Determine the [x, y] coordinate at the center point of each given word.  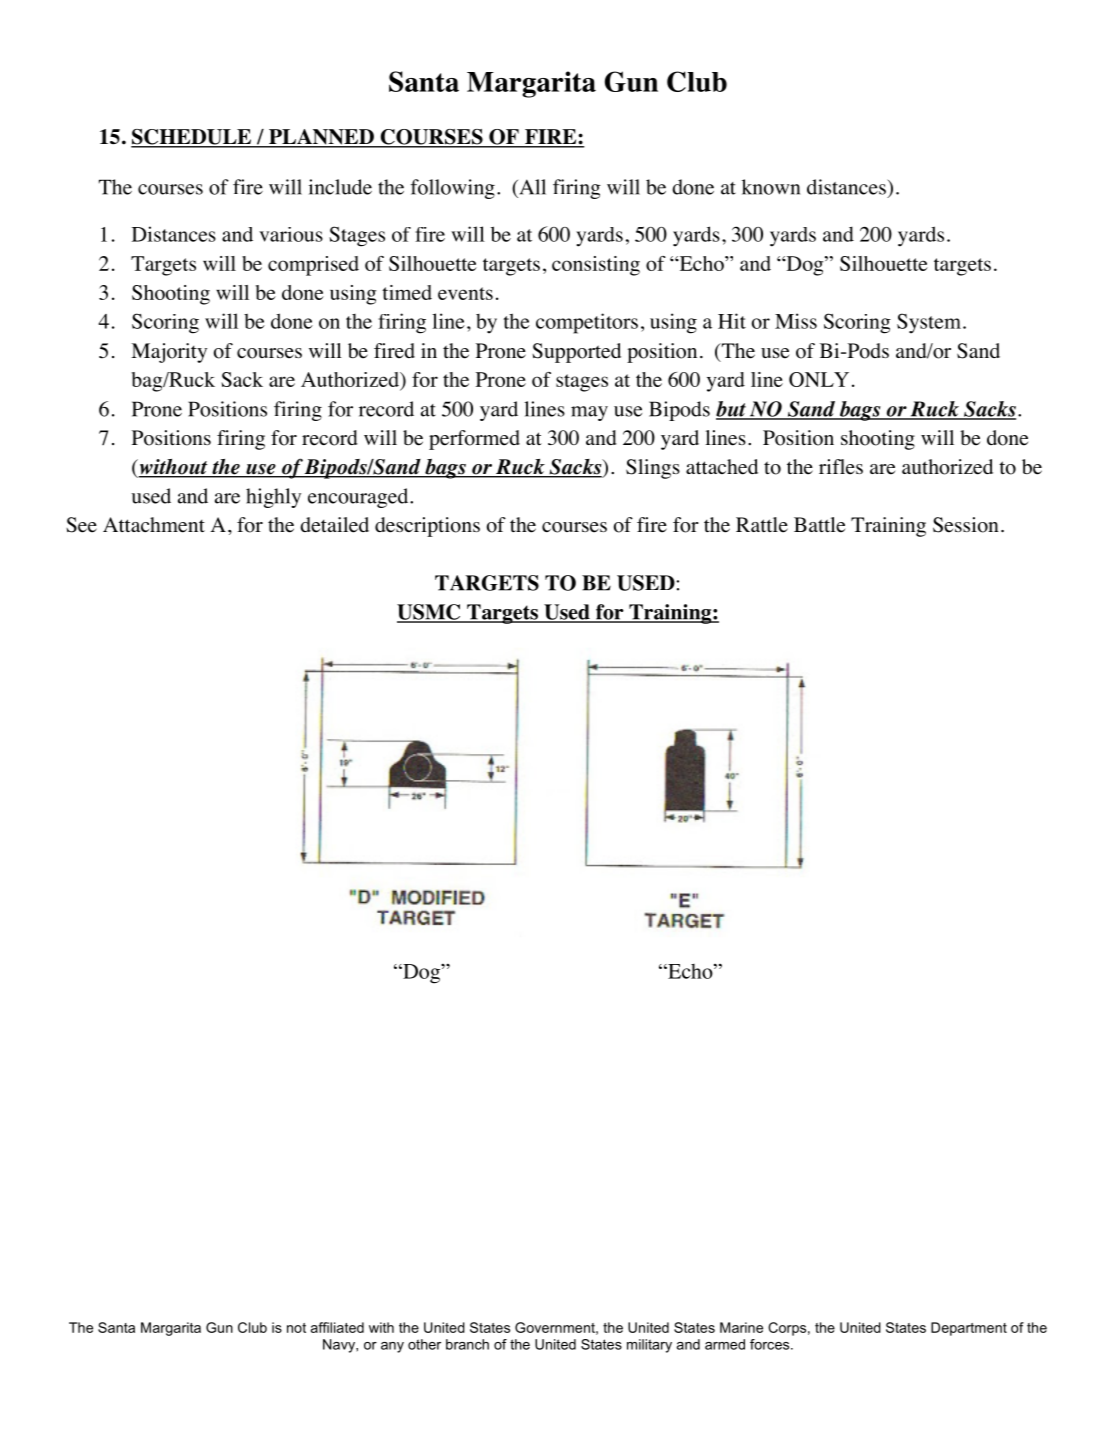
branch [467, 1344]
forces [771, 1344]
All [531, 187]
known [771, 187]
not [296, 1328]
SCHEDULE [192, 138]
